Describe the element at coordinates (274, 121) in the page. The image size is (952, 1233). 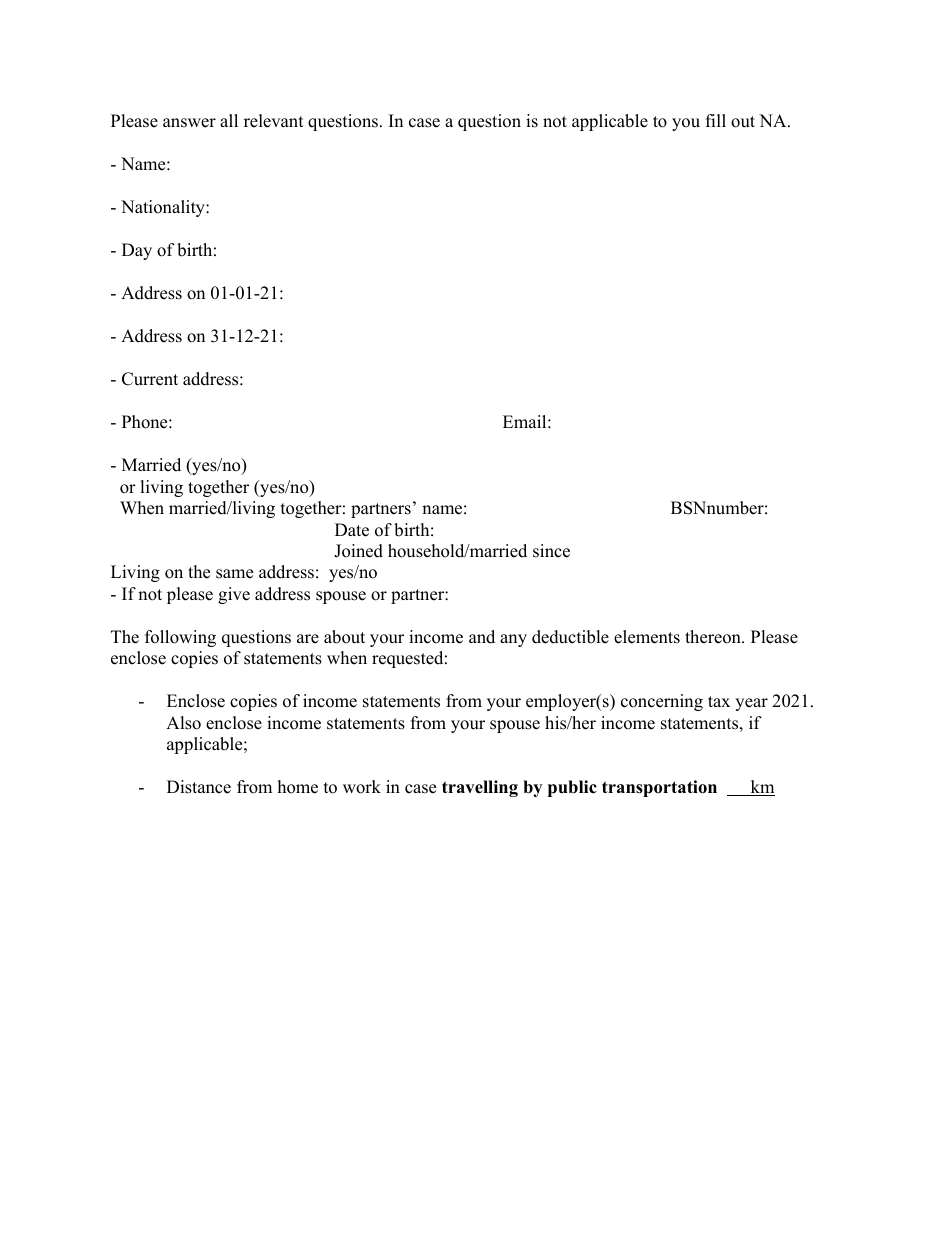
I see `relevant` at that location.
